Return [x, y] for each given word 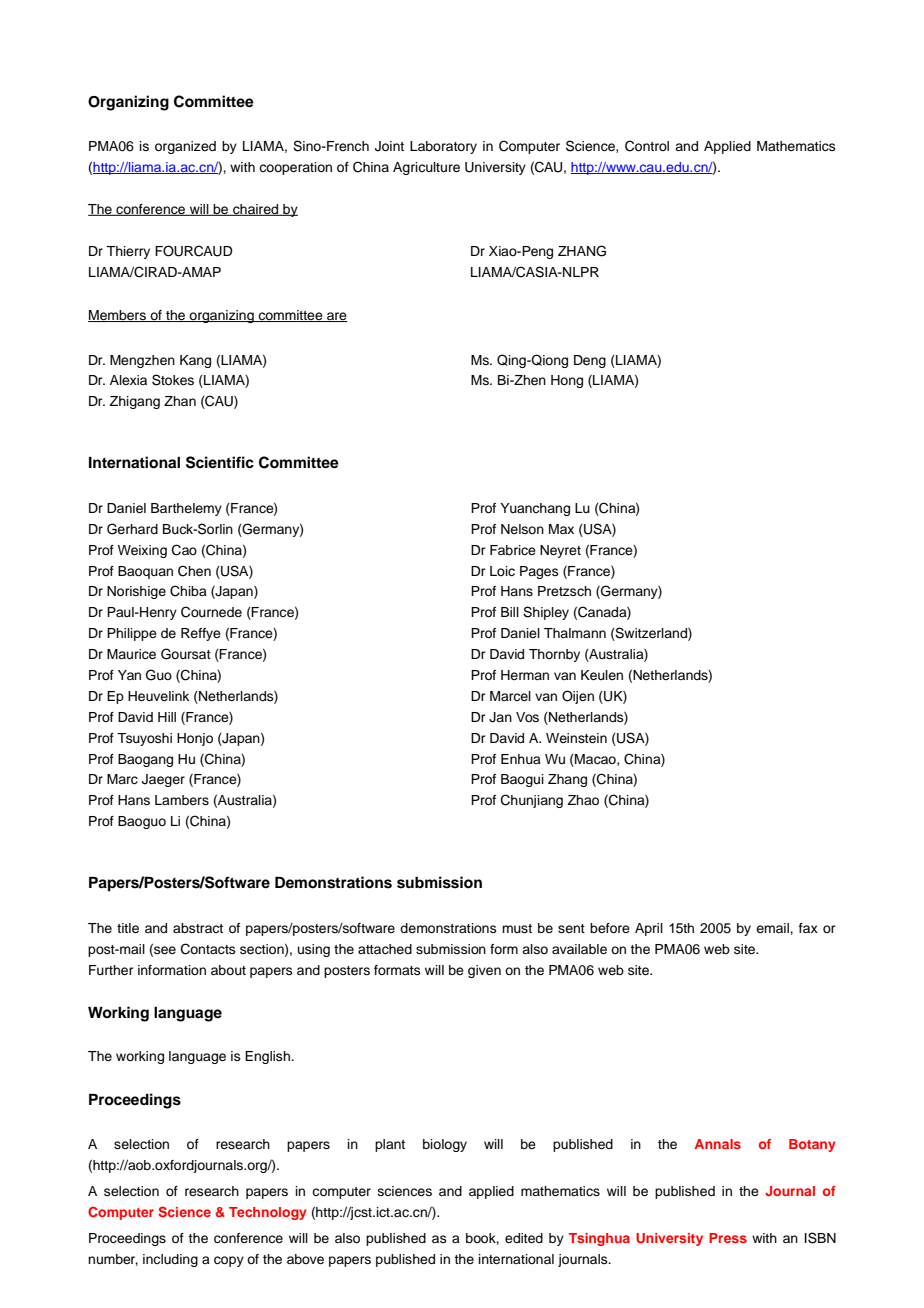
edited [524, 1238]
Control [647, 146]
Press [728, 1238]
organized [185, 147]
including [170, 1260]
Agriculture [426, 168]
